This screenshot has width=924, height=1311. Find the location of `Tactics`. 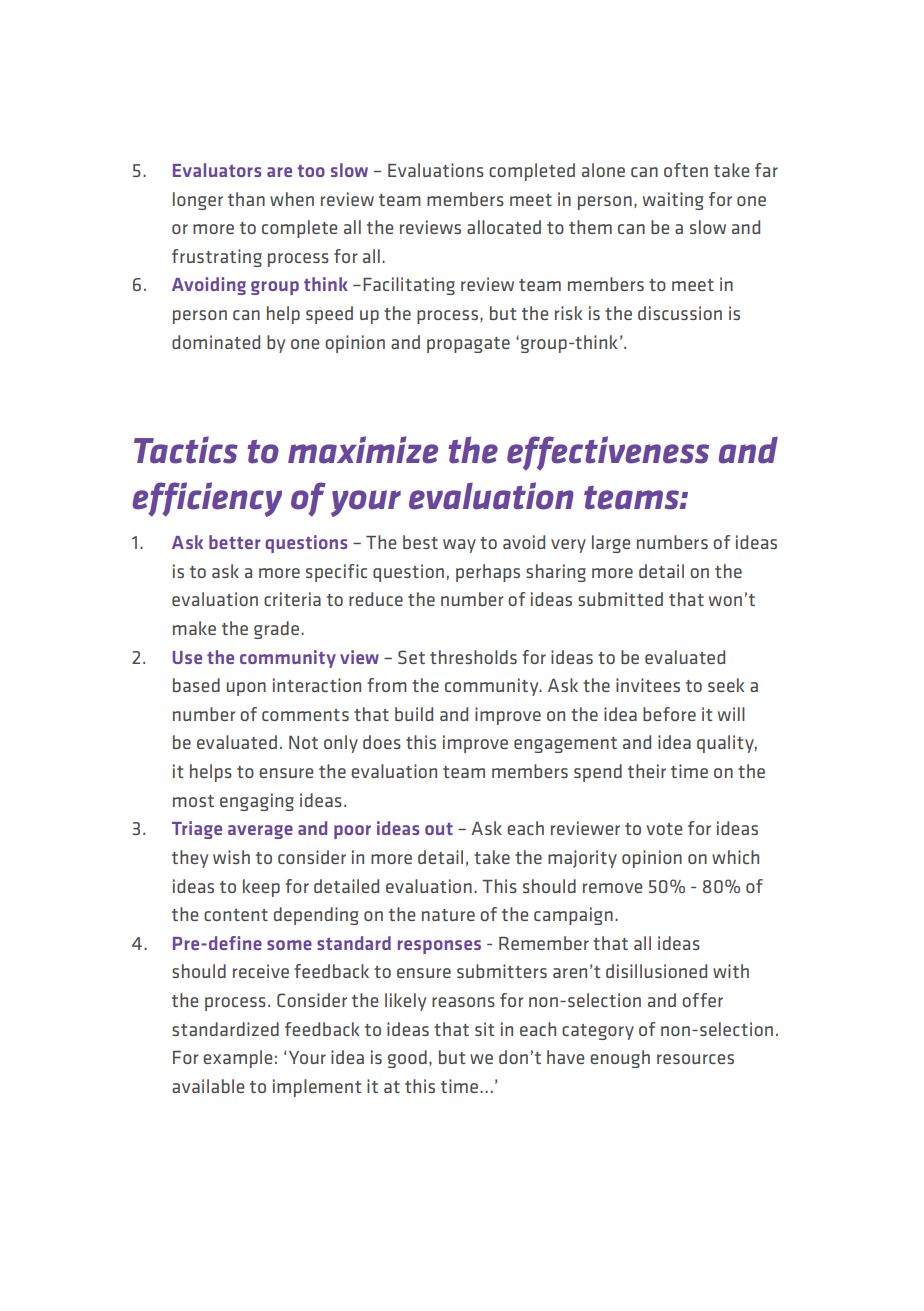

Tactics is located at coordinates (186, 450).
